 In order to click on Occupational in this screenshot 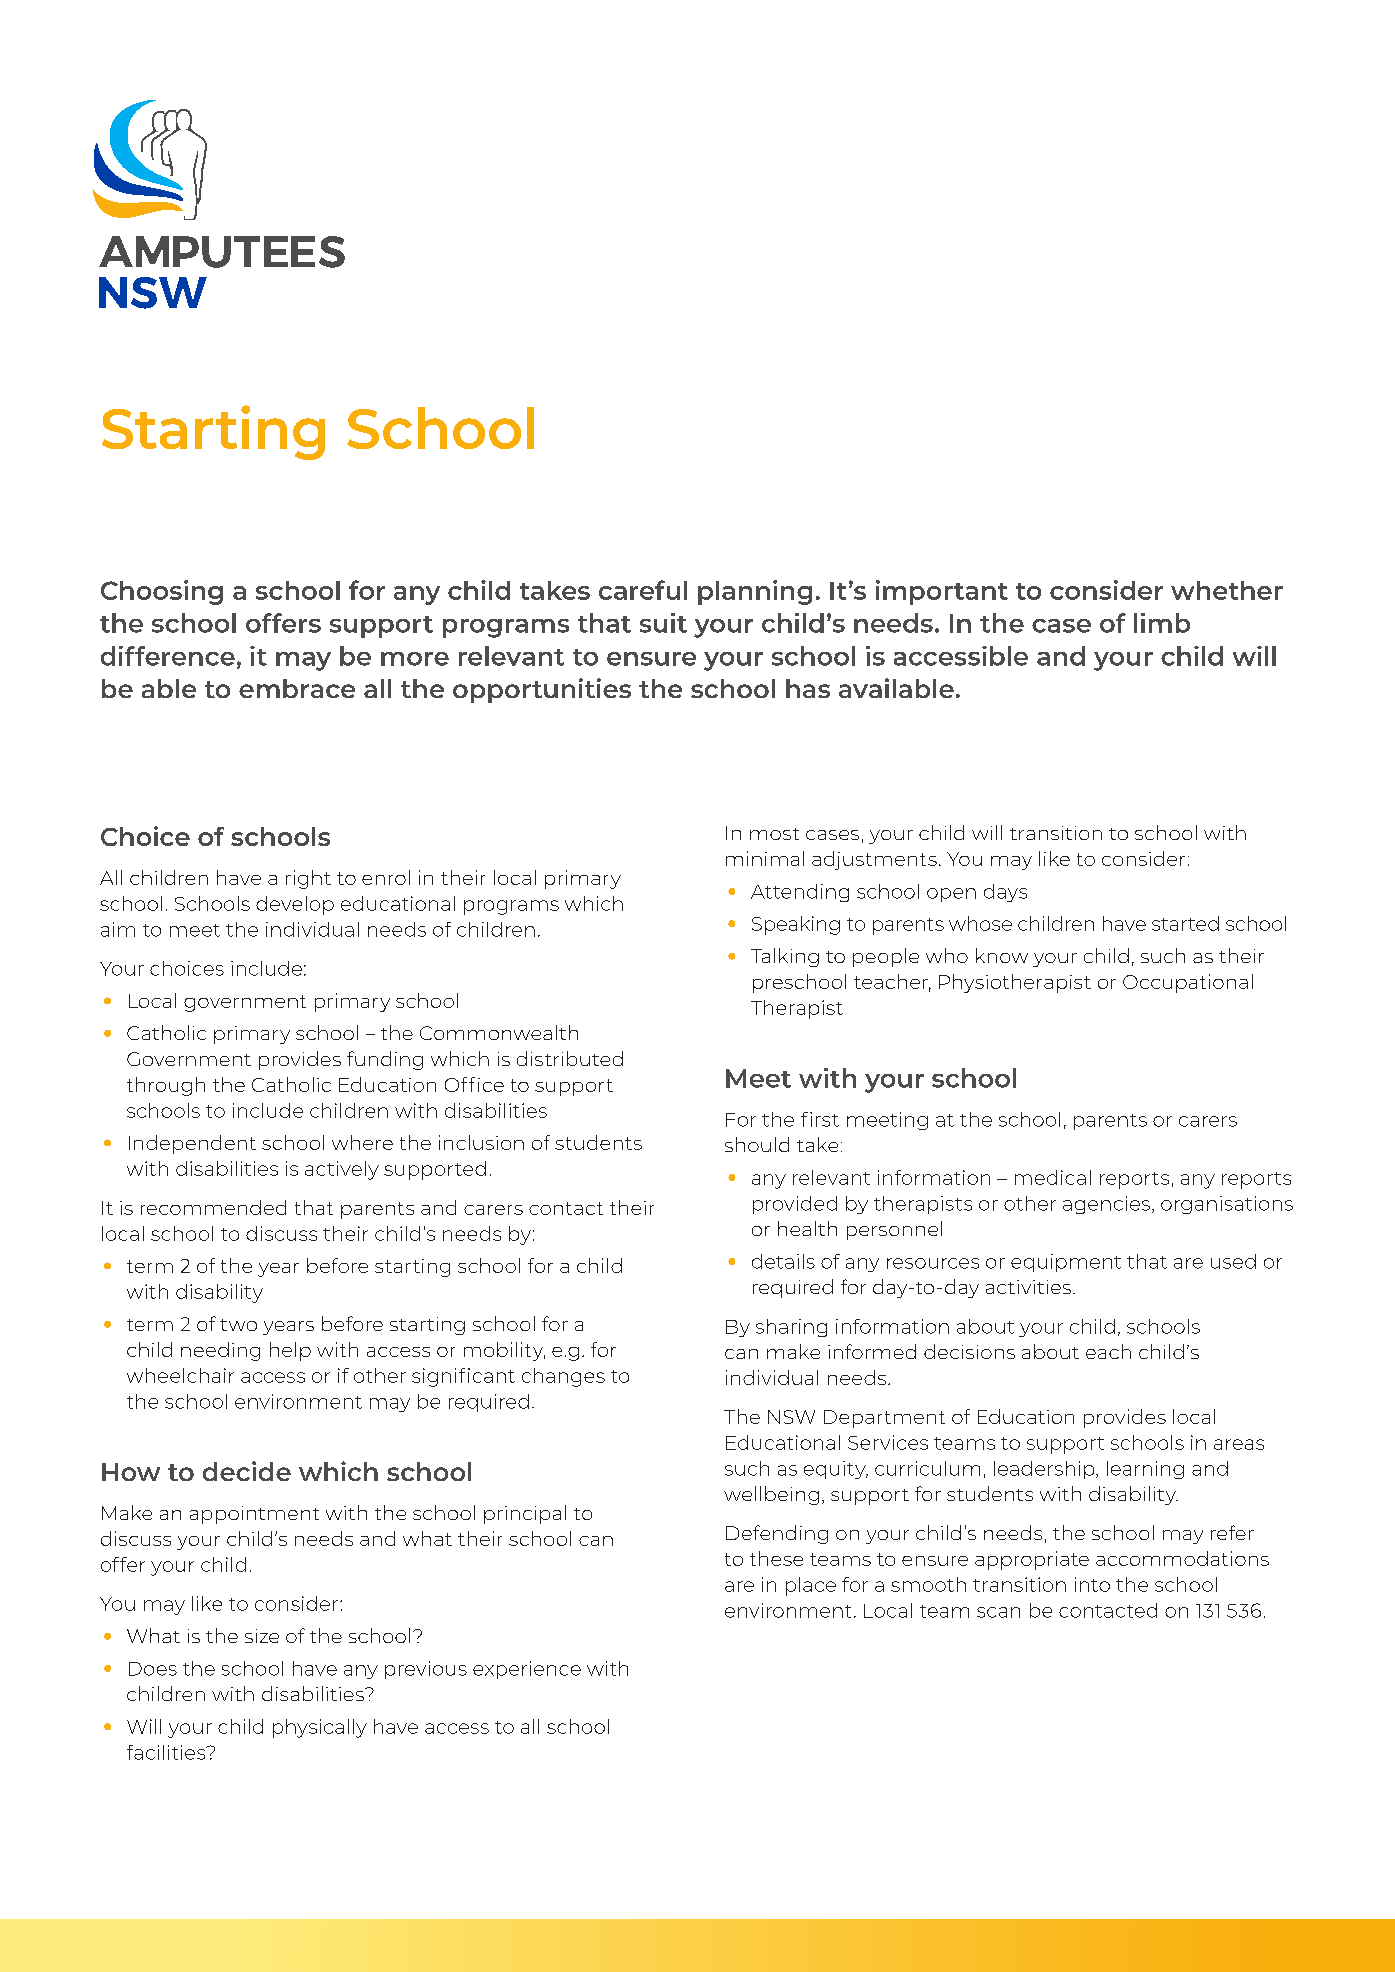, I will do `click(1188, 983)`.
